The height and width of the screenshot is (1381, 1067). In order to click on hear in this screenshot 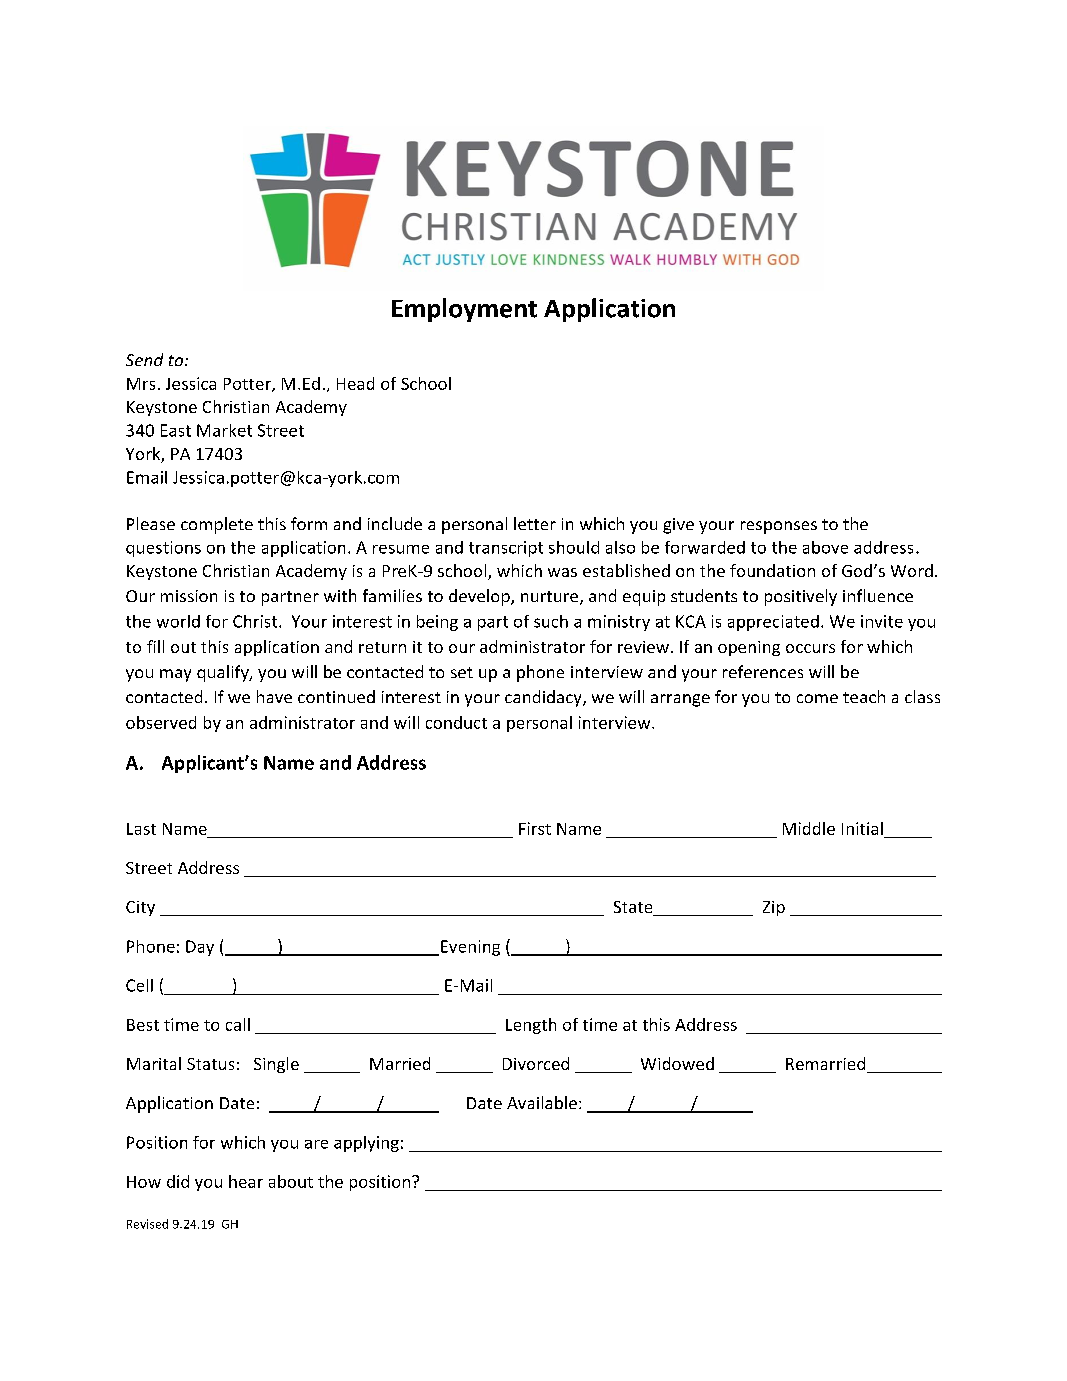, I will do `click(246, 1181)`.
